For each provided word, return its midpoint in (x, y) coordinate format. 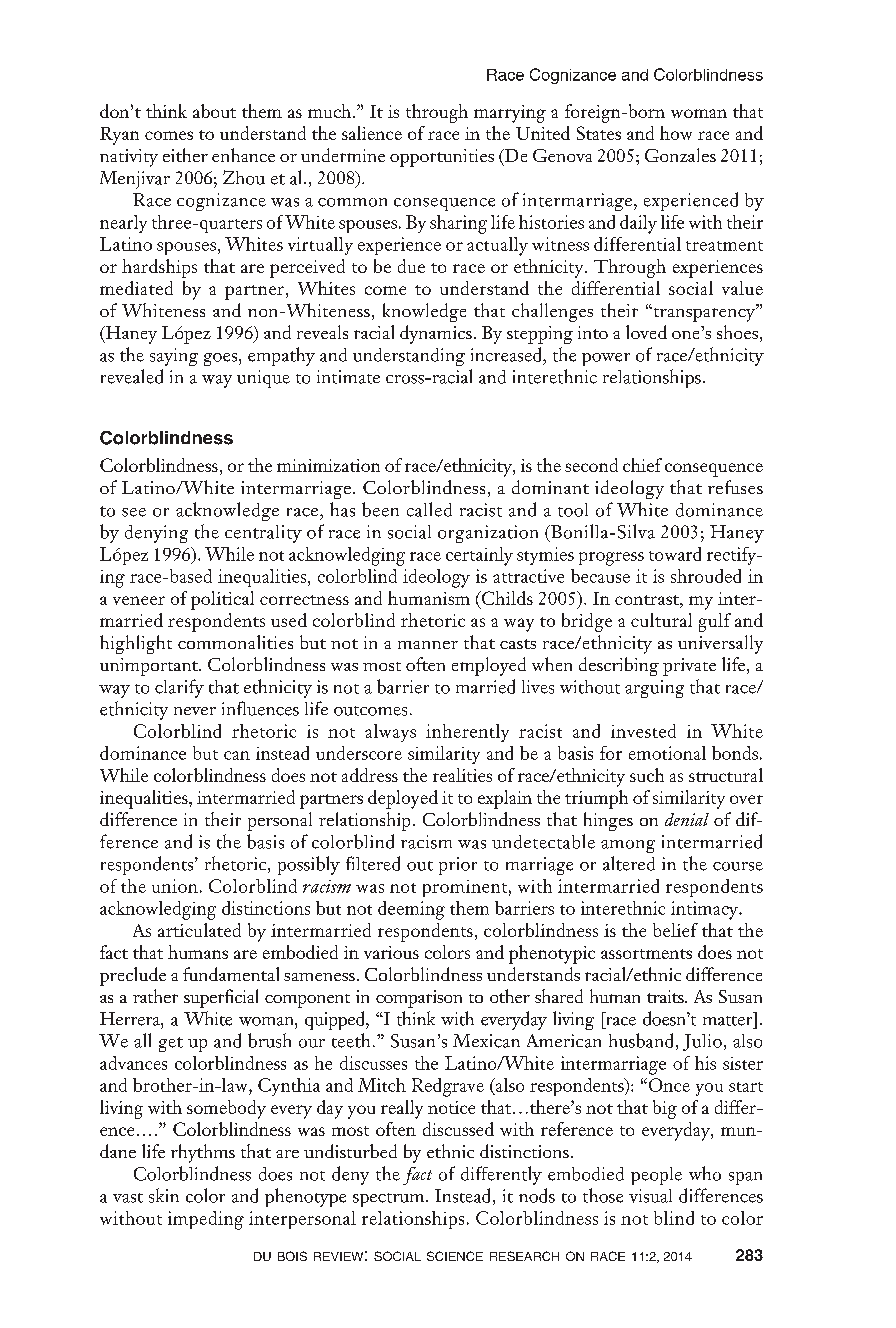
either (185, 155)
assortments (646, 954)
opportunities (442, 158)
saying (174, 357)
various (391, 952)
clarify (179, 688)
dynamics (436, 334)
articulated (199, 930)
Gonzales (680, 155)
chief (642, 465)
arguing (654, 689)
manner (428, 645)
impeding (206, 1220)
